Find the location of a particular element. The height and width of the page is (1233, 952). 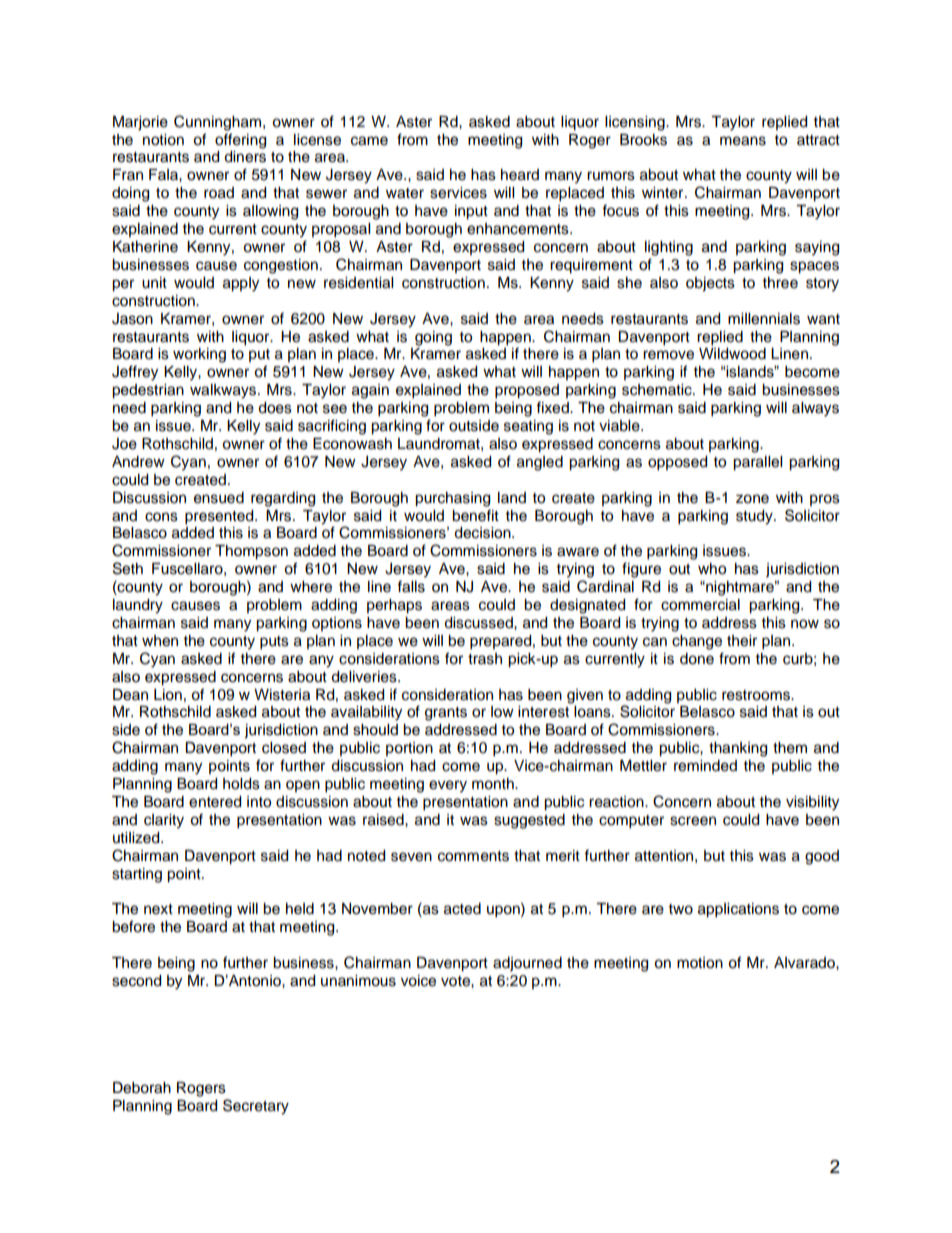

always is located at coordinates (815, 409).
